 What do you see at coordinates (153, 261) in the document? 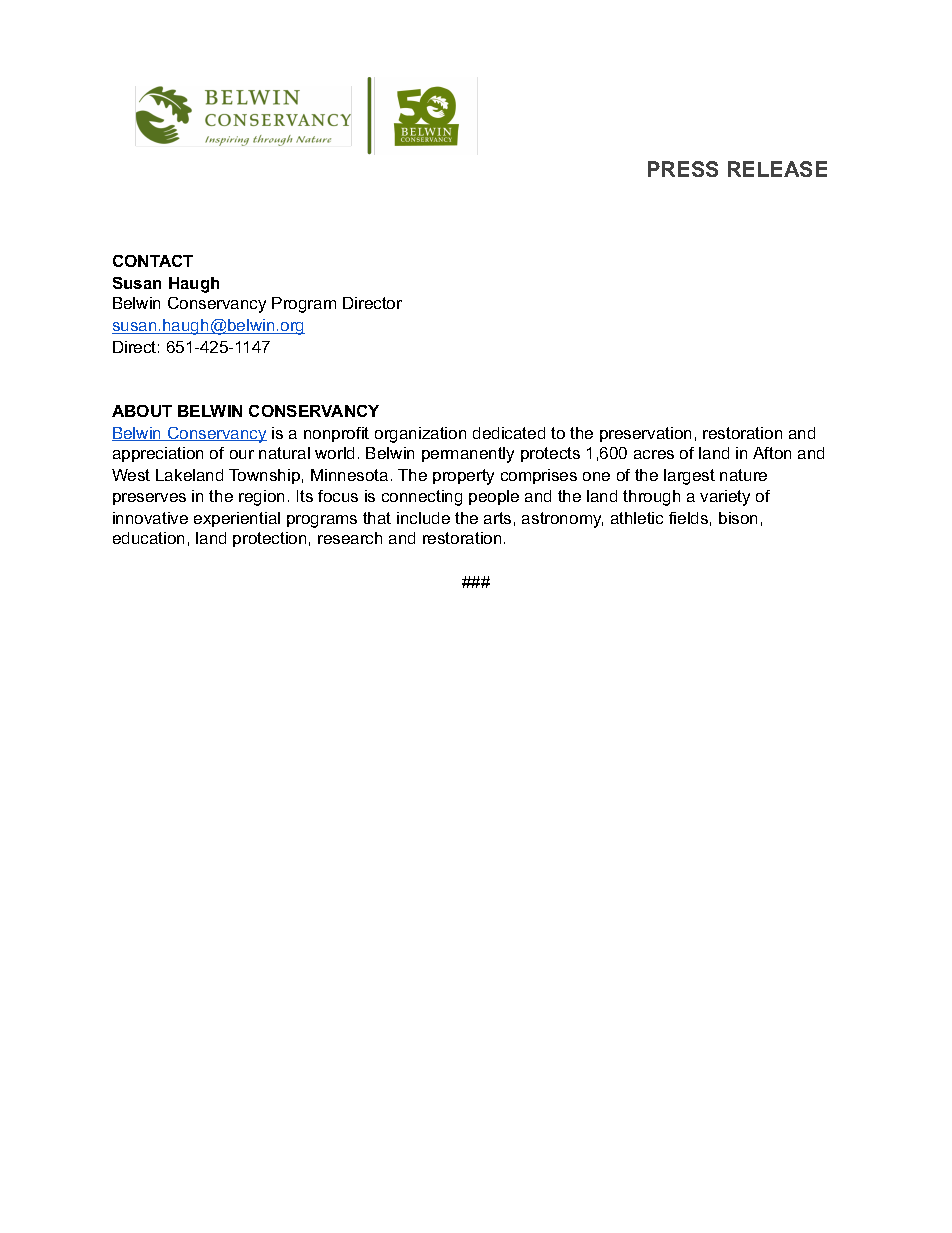
I see `CONTACT` at bounding box center [153, 261].
